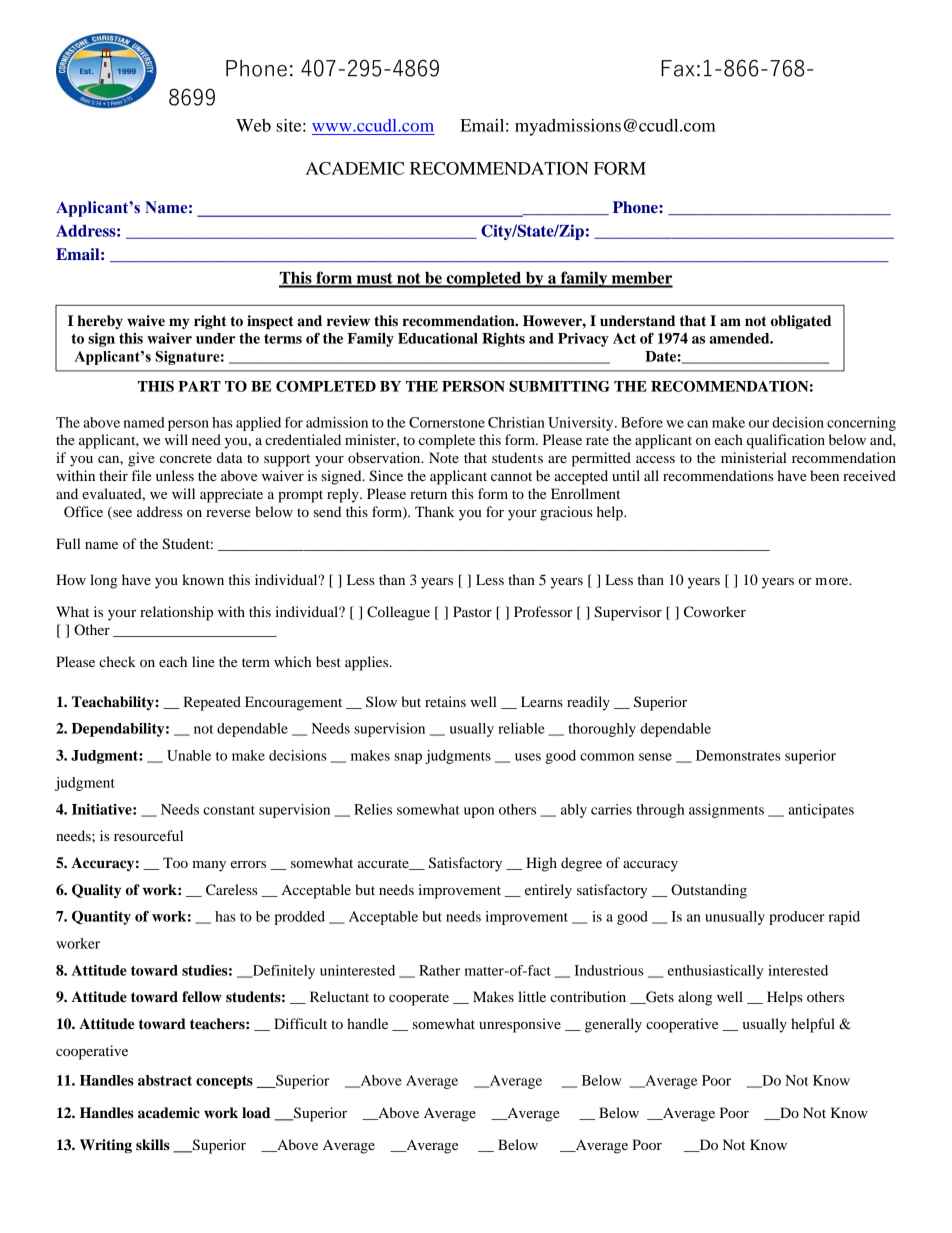 The height and width of the document is (1233, 952). What do you see at coordinates (348, 320) in the document?
I see `review` at bounding box center [348, 320].
